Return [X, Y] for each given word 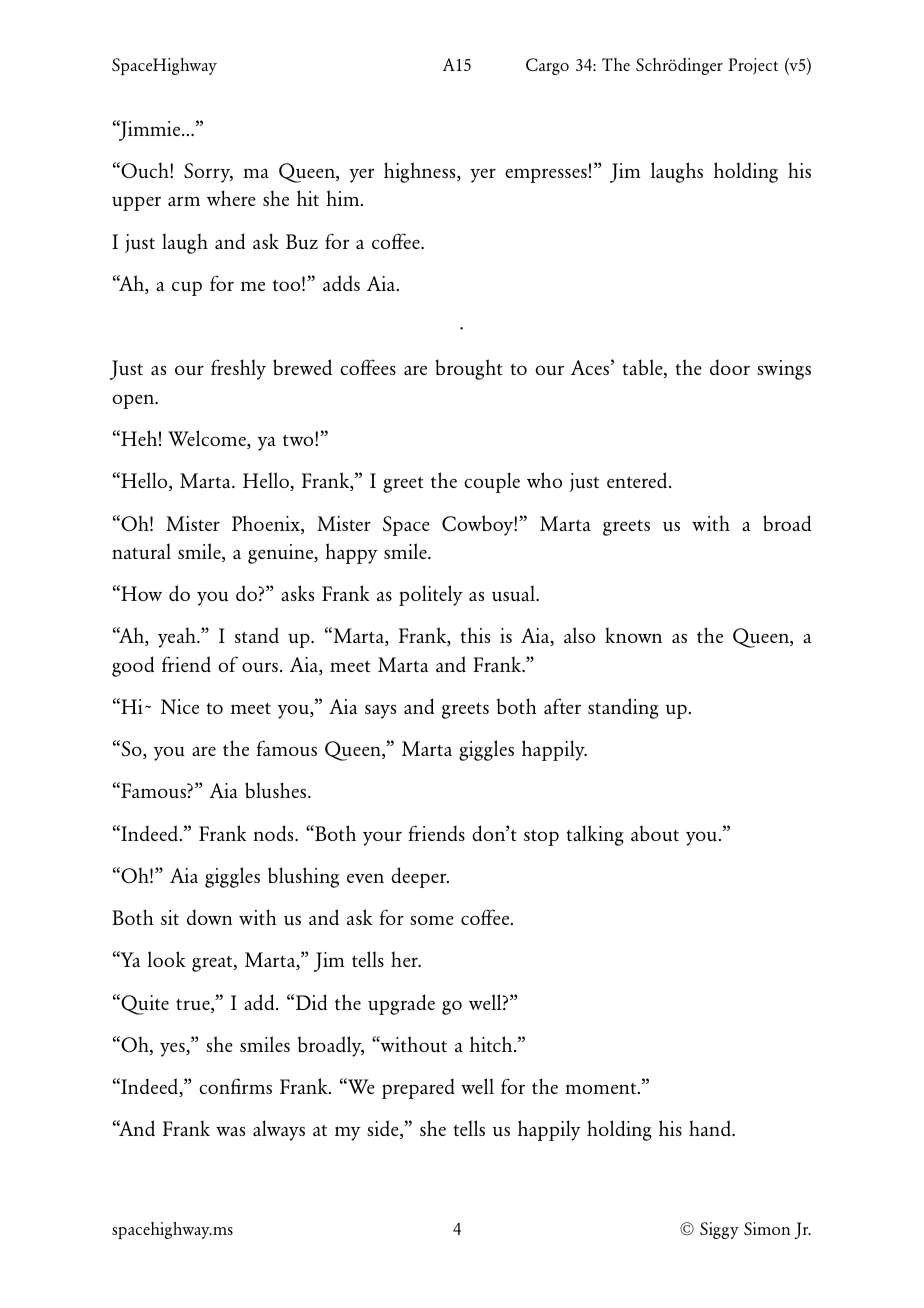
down [210, 917]
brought [469, 369]
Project [753, 66]
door [730, 367]
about [655, 833]
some [432, 920]
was [230, 1131]
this [475, 635]
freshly [238, 369]
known [633, 635]
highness [421, 172]
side [384, 1129]
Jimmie [150, 130]
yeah [178, 637]
